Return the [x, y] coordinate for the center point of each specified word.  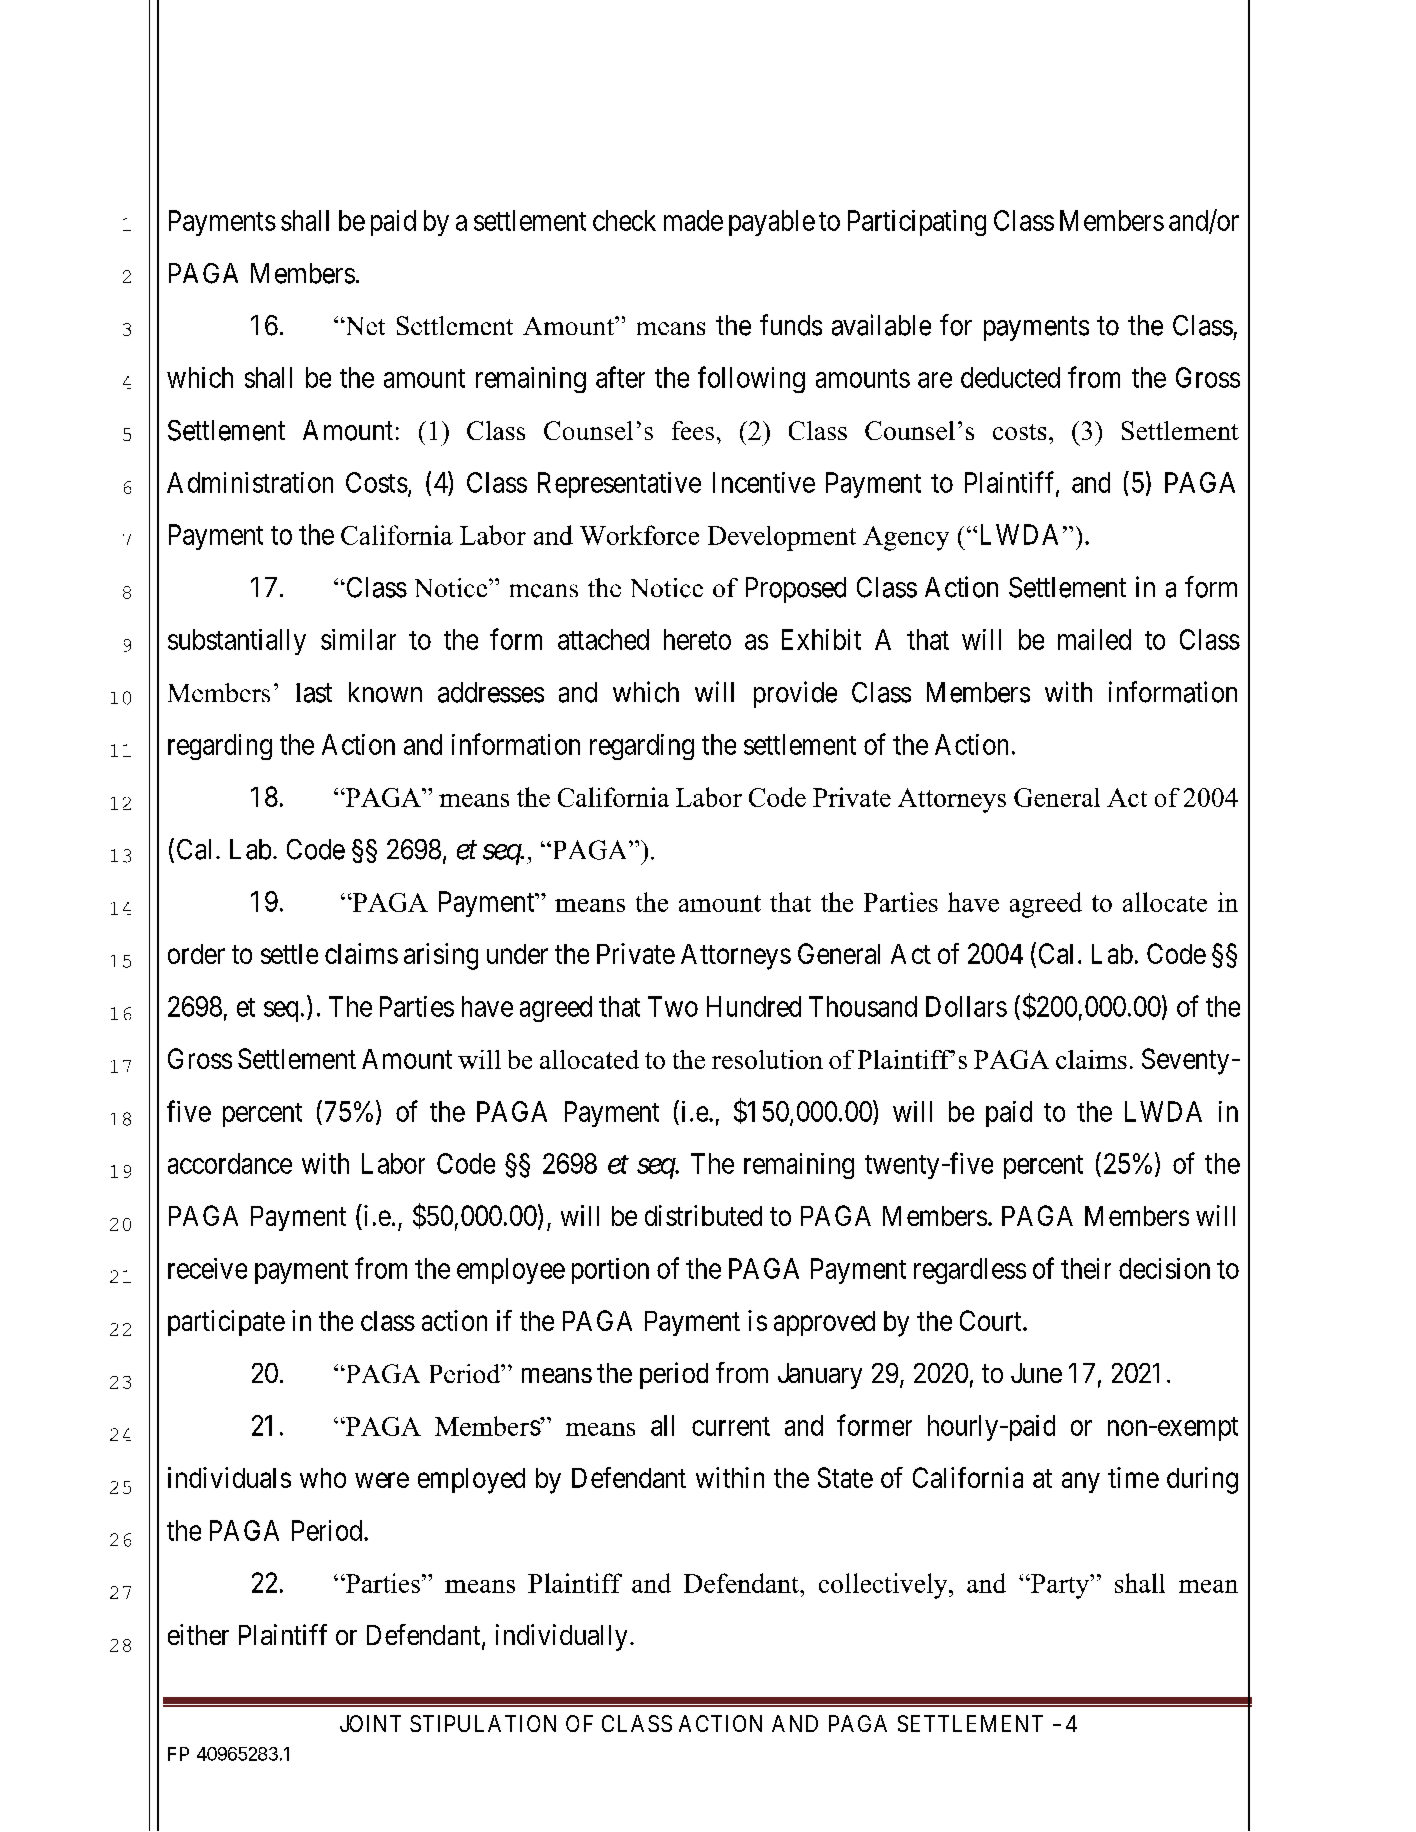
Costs [377, 482]
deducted [1010, 377]
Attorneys [736, 957]
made [693, 220]
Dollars [966, 1006]
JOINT [370, 1723]
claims [361, 953]
